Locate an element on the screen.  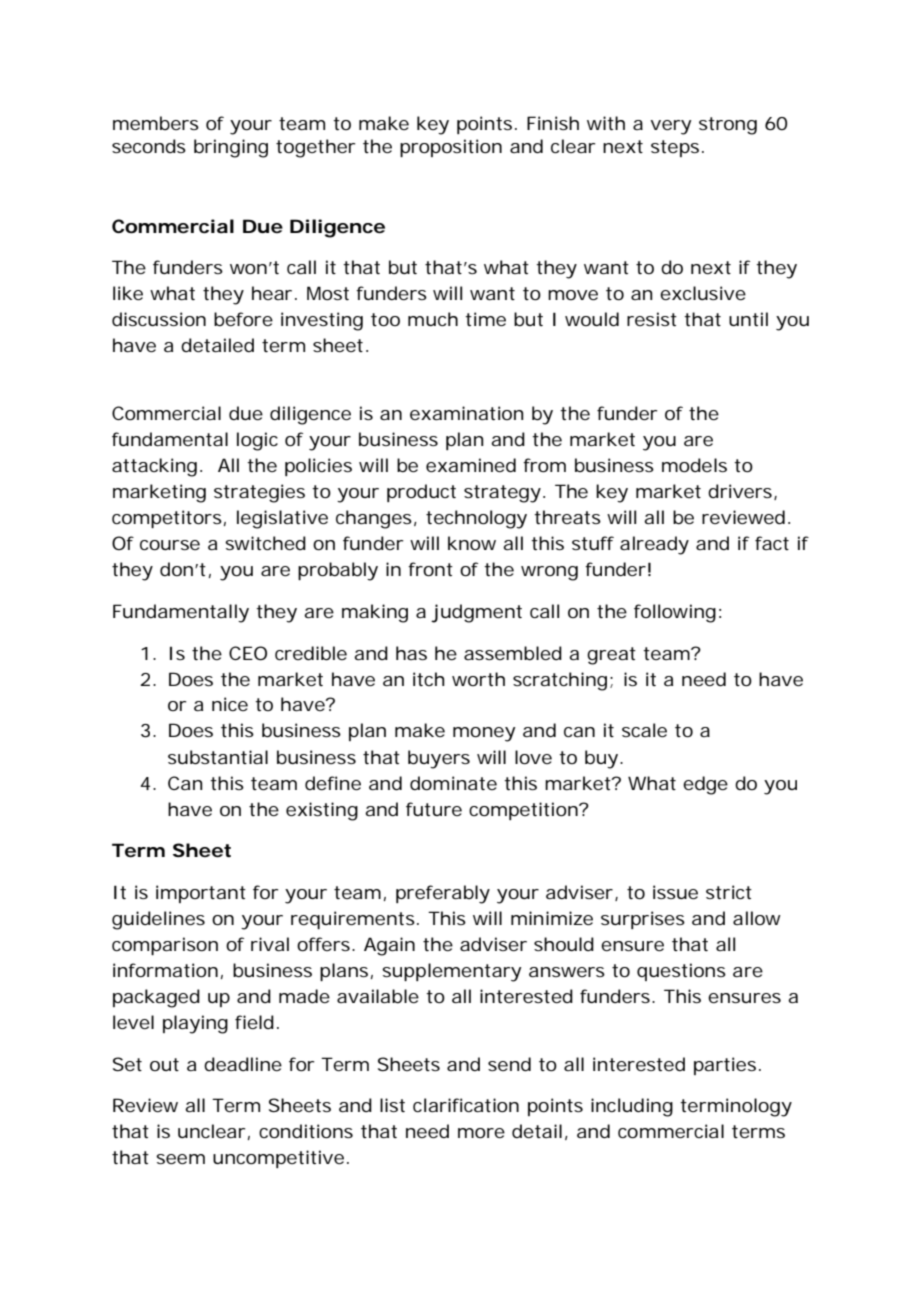
edge is located at coordinates (705, 785).
